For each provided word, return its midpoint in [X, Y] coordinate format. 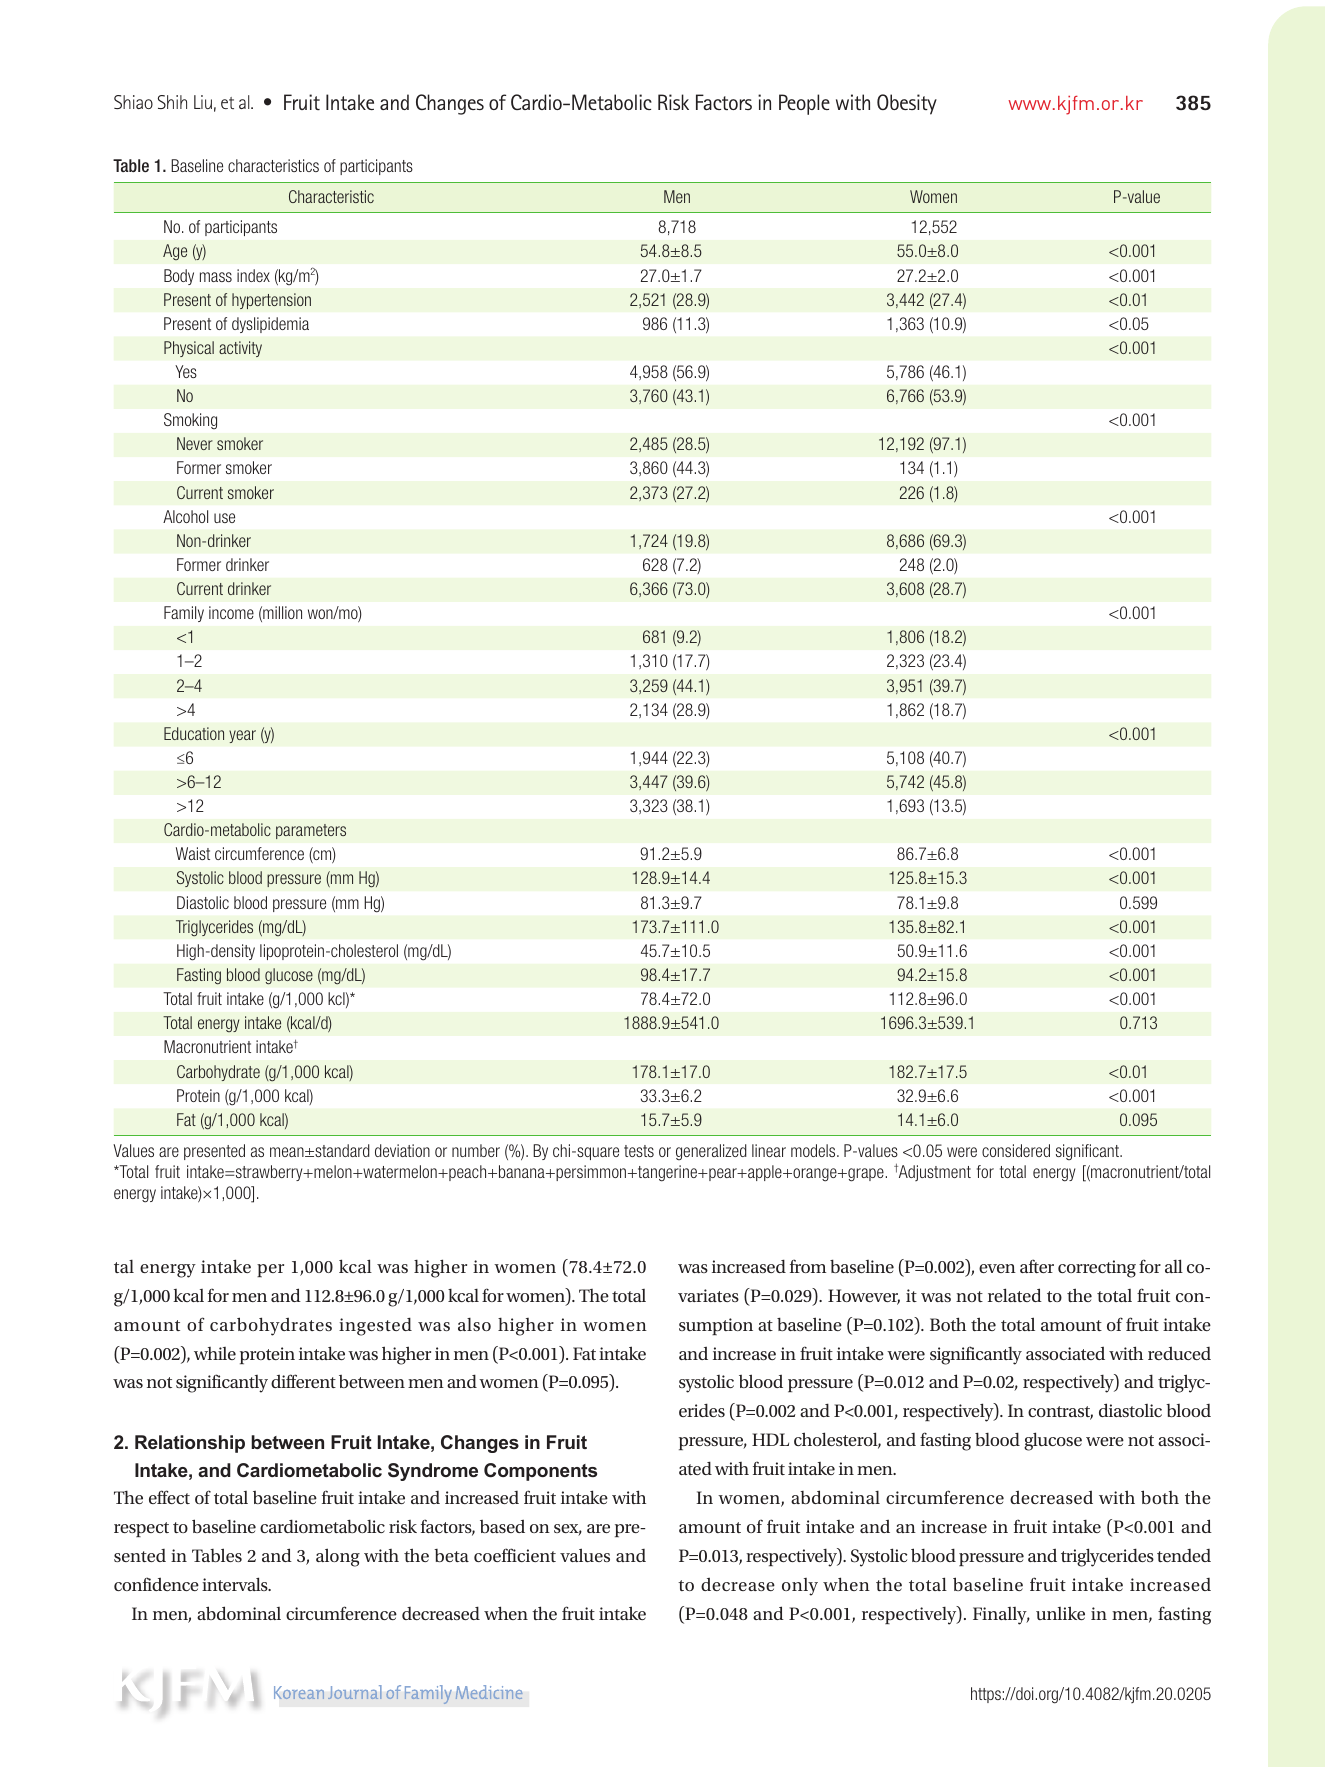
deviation [402, 1150]
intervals [236, 1584]
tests [639, 1151]
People [804, 104]
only [800, 1587]
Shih [172, 102]
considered [1016, 1150]
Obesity [907, 104]
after [1037, 1266]
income [231, 612]
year [242, 736]
